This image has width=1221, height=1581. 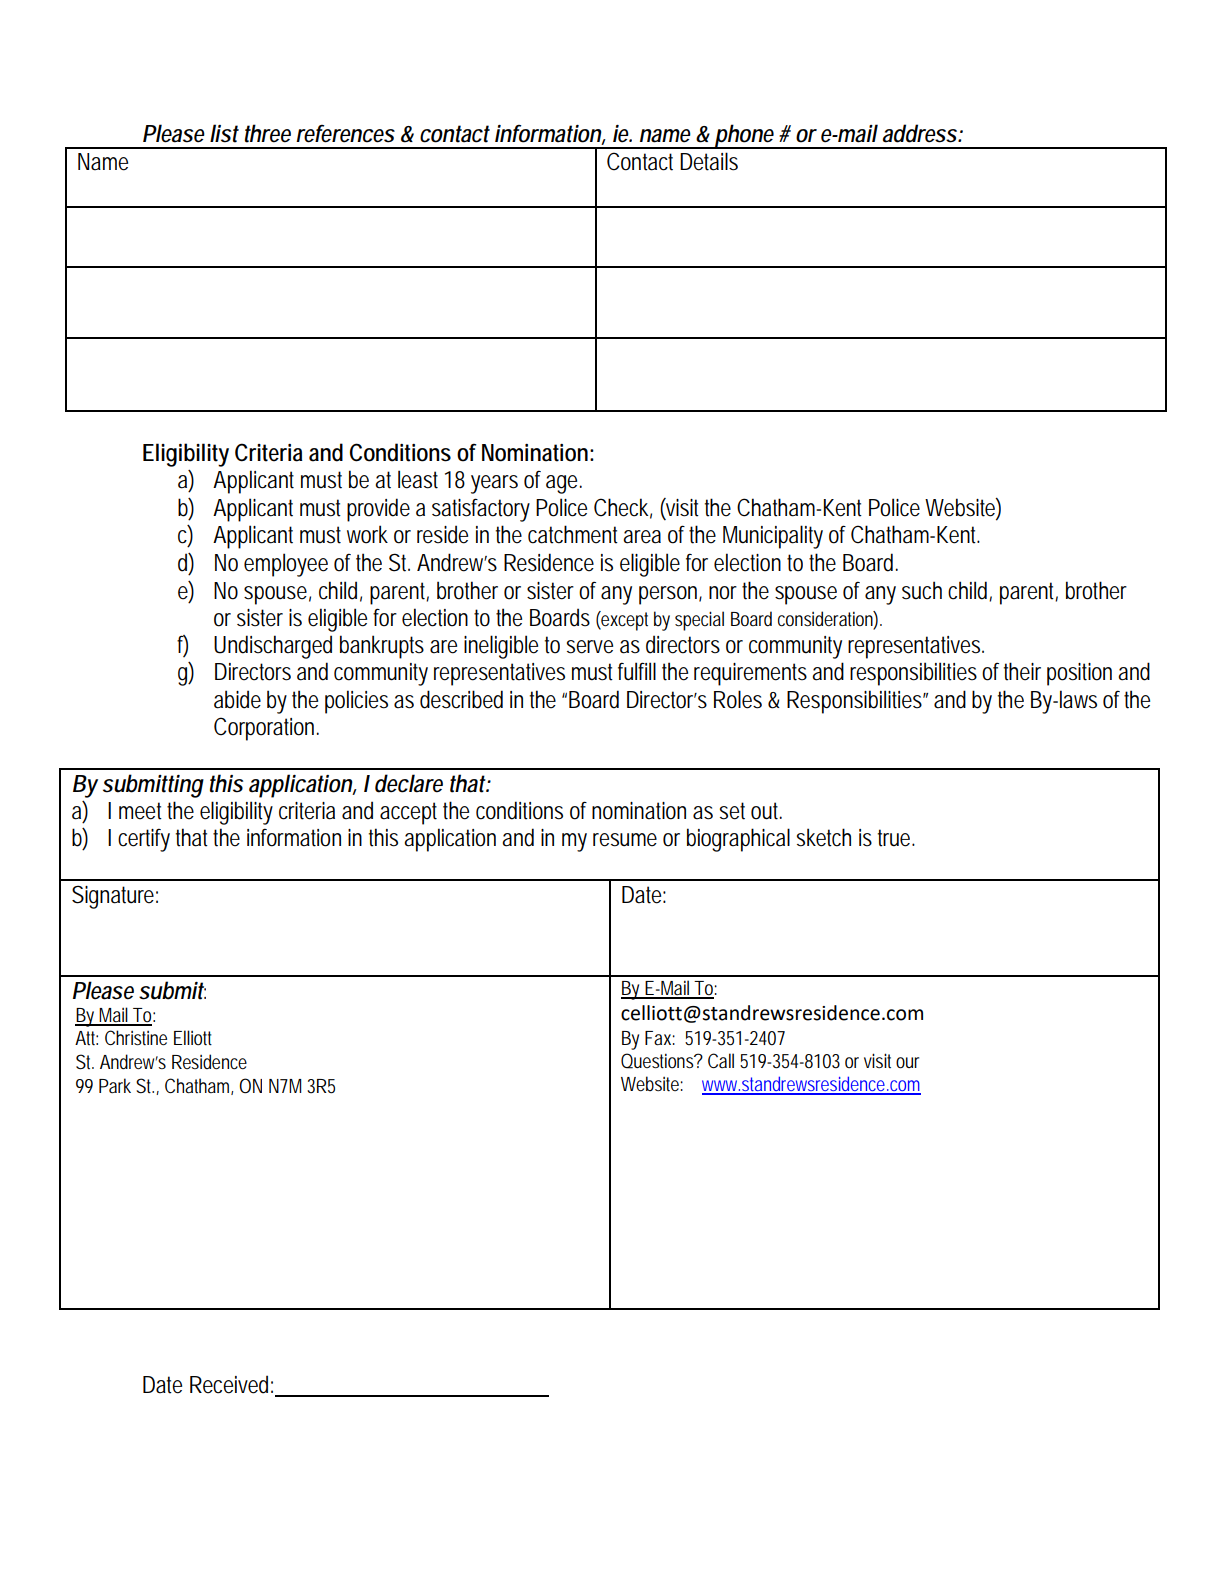 What do you see at coordinates (136, 1038) in the image?
I see `Christine` at bounding box center [136, 1038].
